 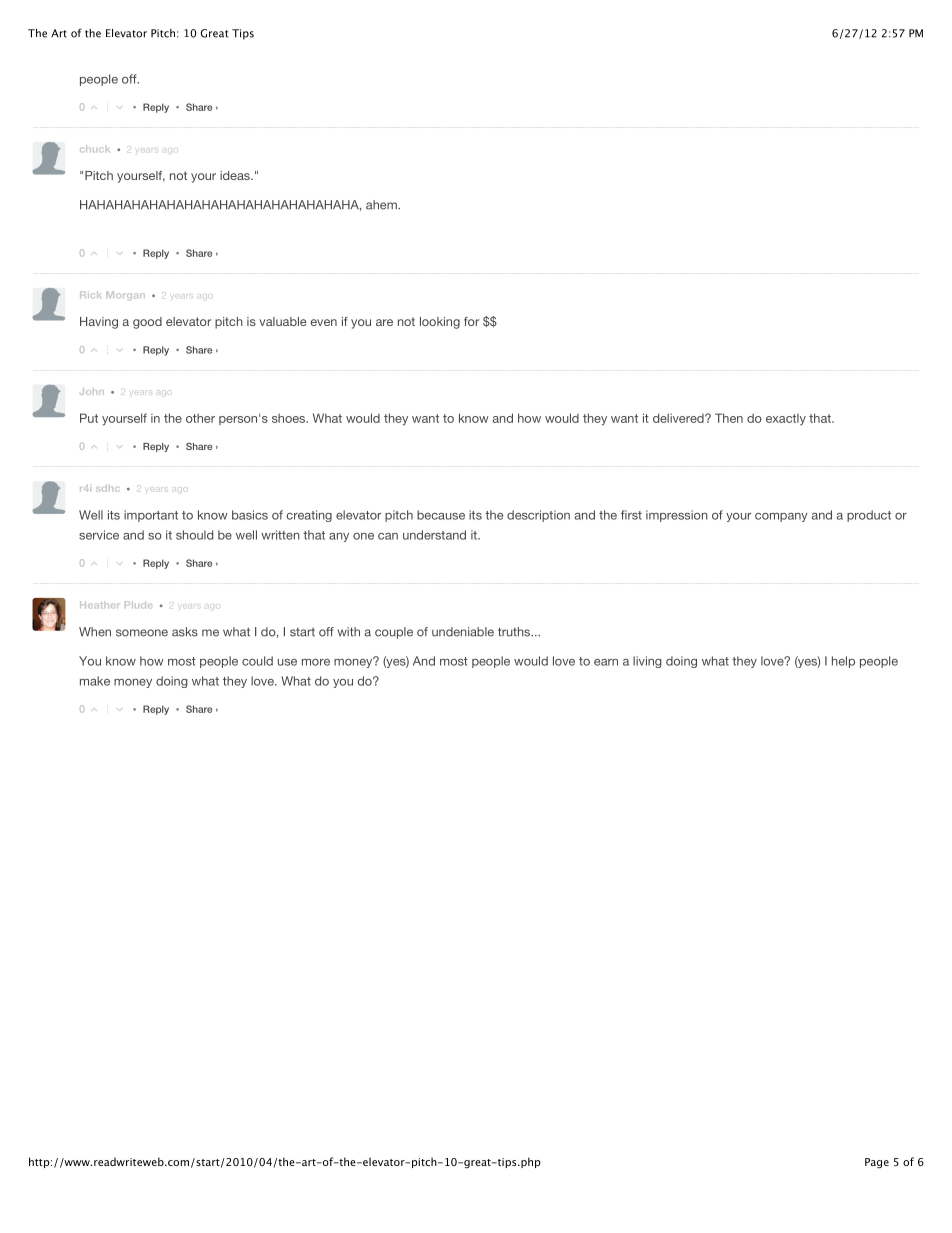 What do you see at coordinates (786, 420) in the image?
I see `exactly` at bounding box center [786, 420].
